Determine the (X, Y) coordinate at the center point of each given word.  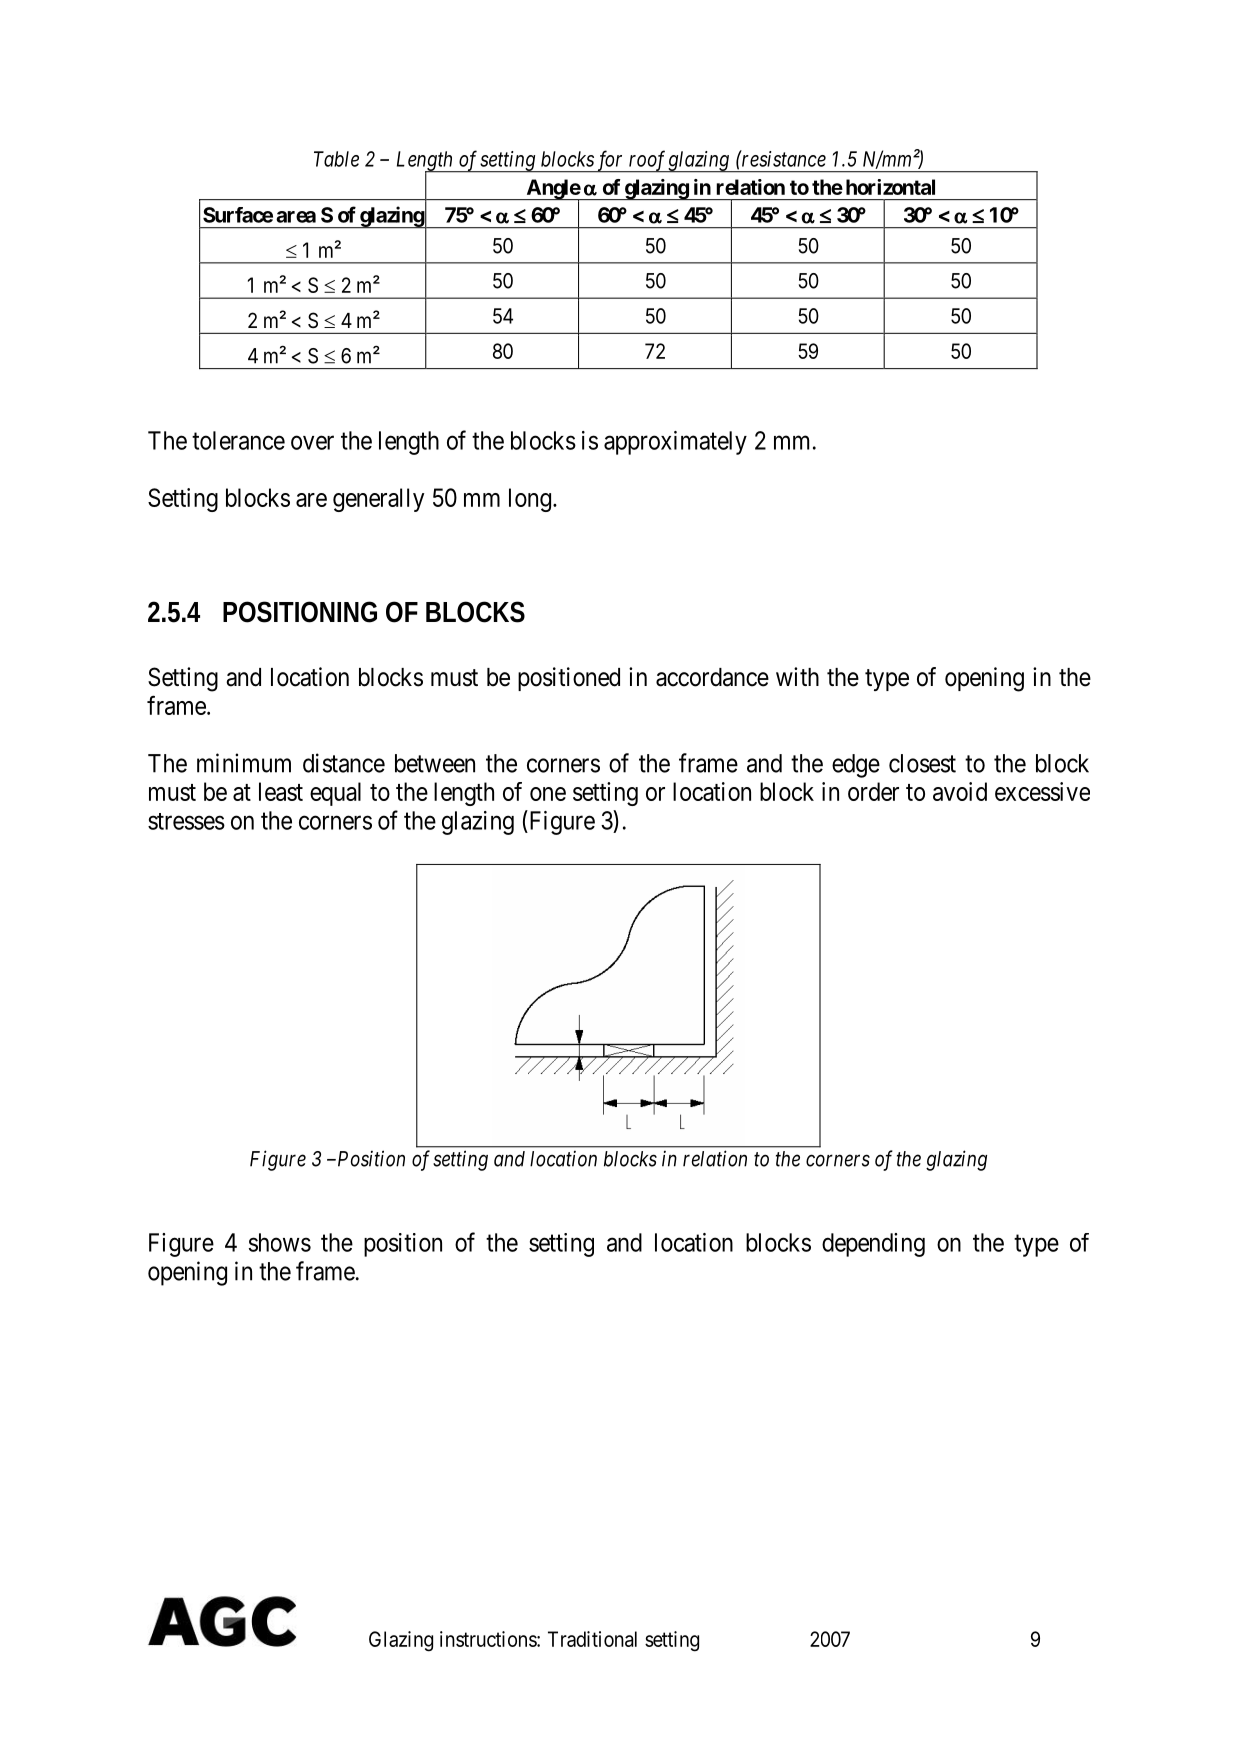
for (610, 161)
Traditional (592, 1639)
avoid (960, 791)
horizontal (890, 187)
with (797, 676)
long (530, 500)
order (873, 791)
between (435, 763)
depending (873, 1245)
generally (378, 500)
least (281, 791)
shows (280, 1242)
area (296, 217)
